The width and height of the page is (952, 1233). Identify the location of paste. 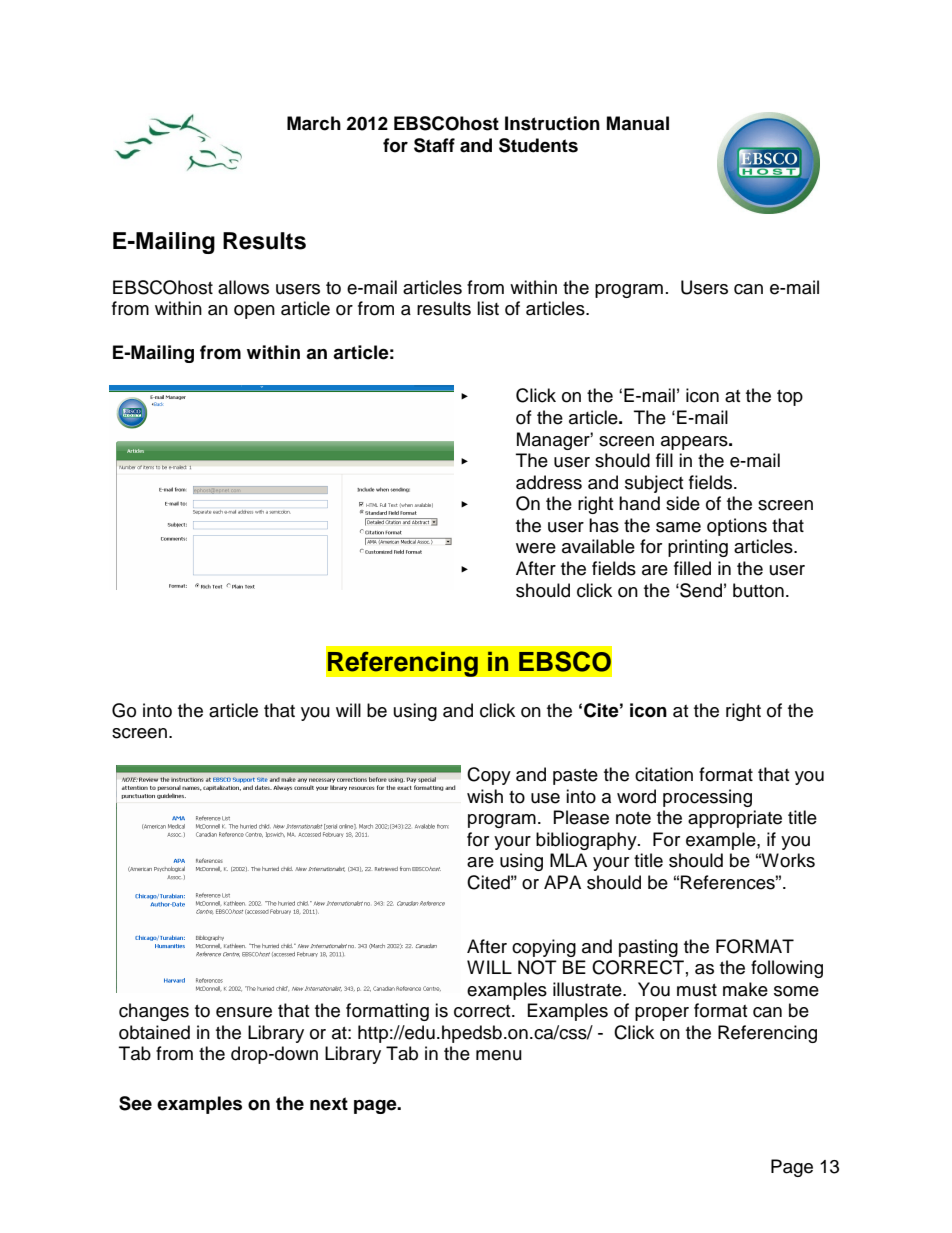
(575, 777).
